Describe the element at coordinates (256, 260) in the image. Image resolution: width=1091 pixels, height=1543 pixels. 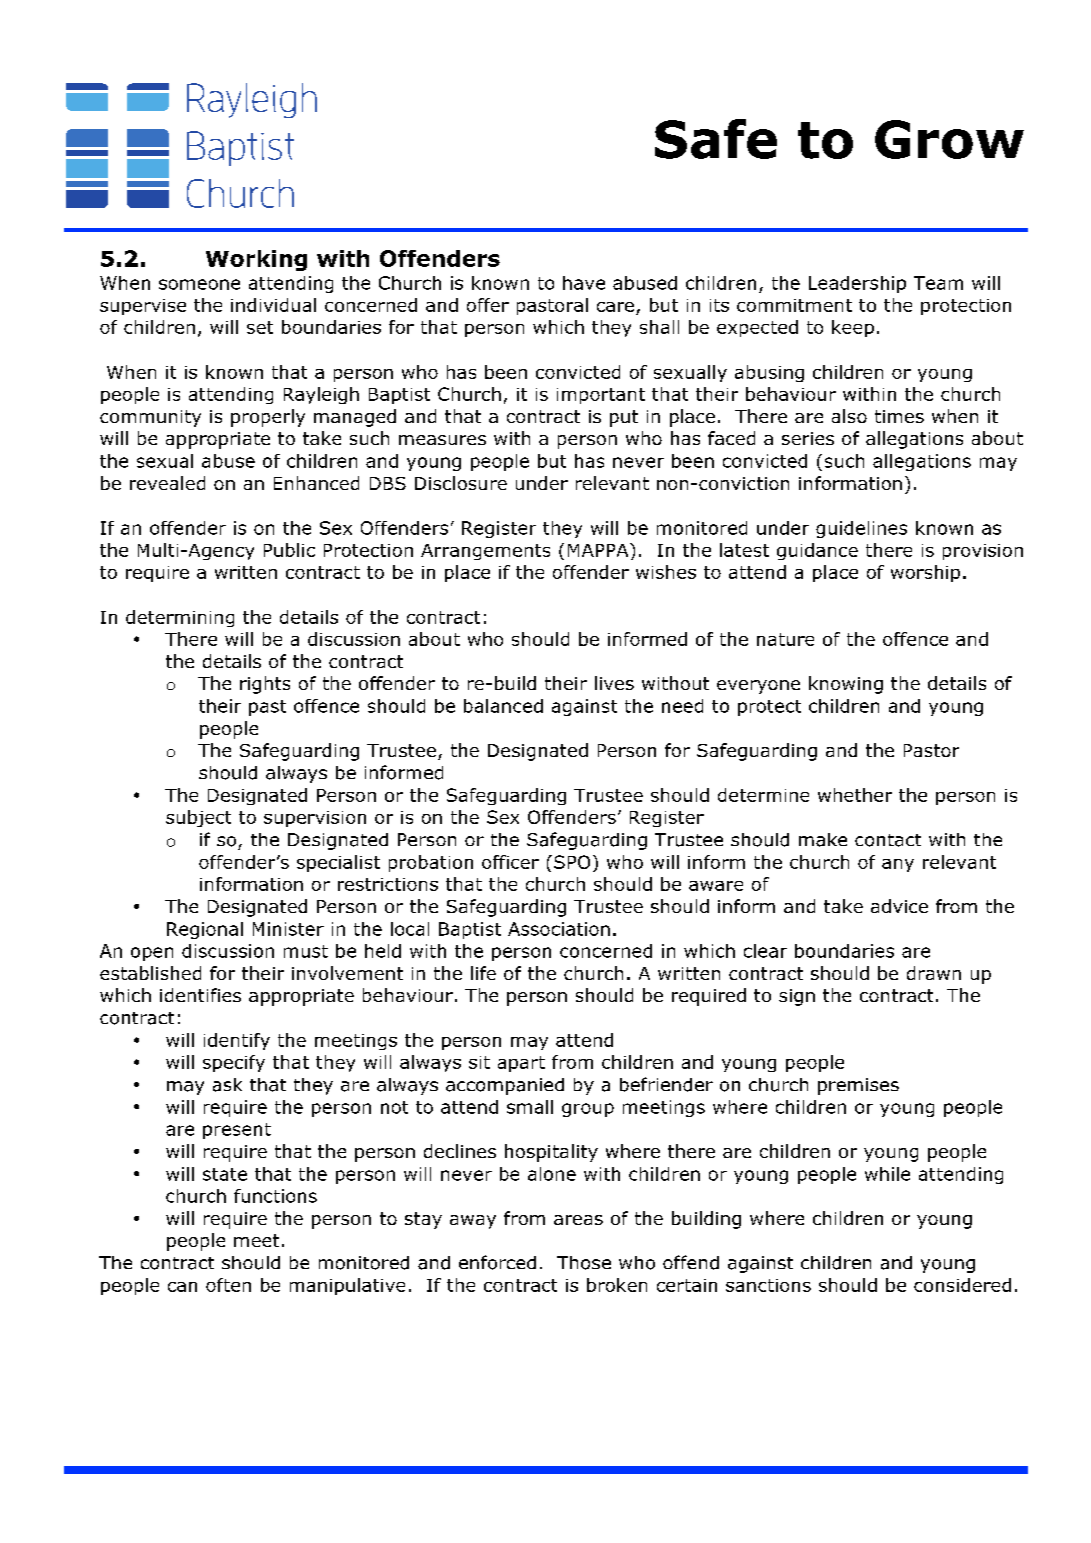
I see `Working` at that location.
